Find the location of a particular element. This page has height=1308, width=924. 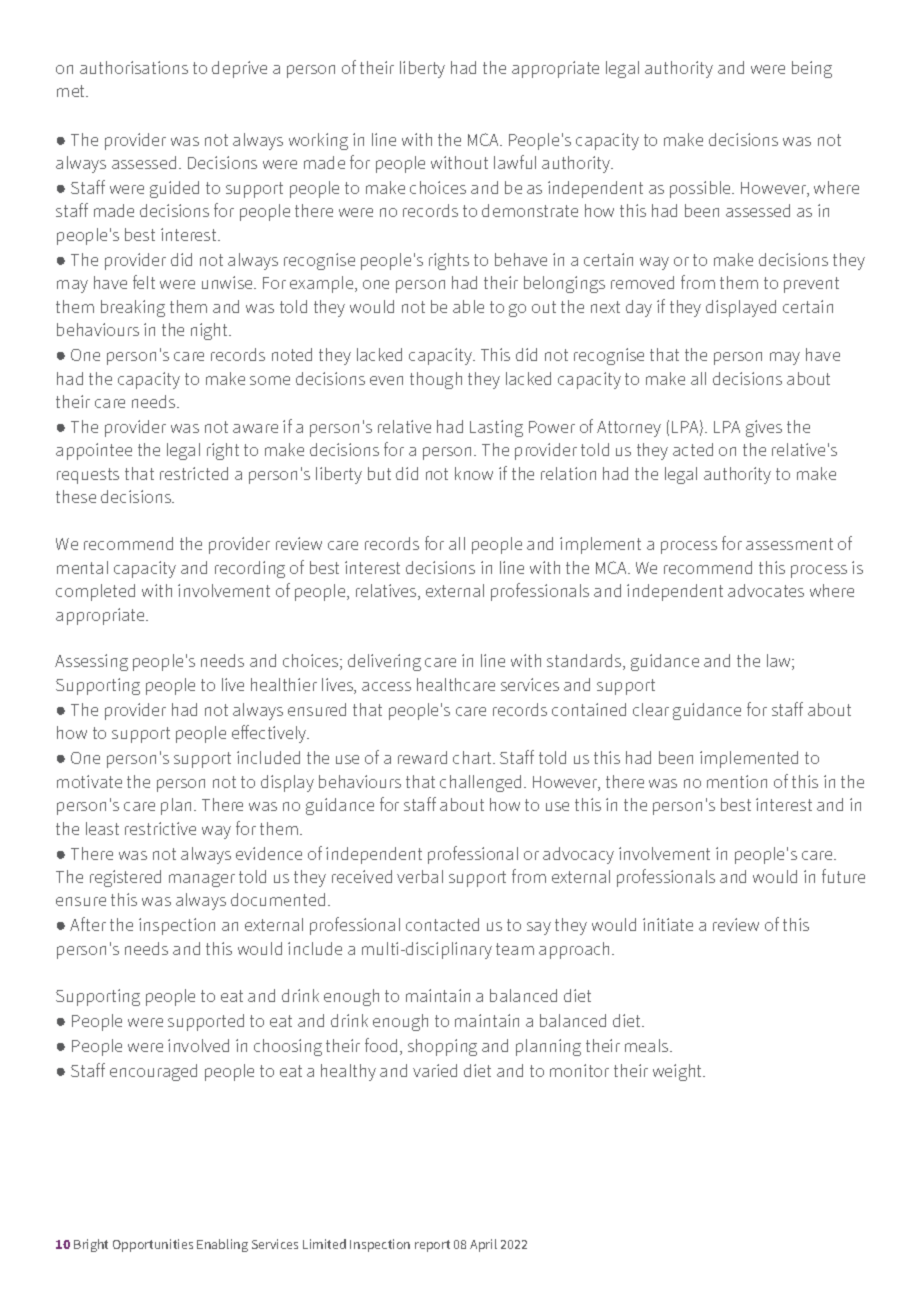

though is located at coordinates (436, 380).
